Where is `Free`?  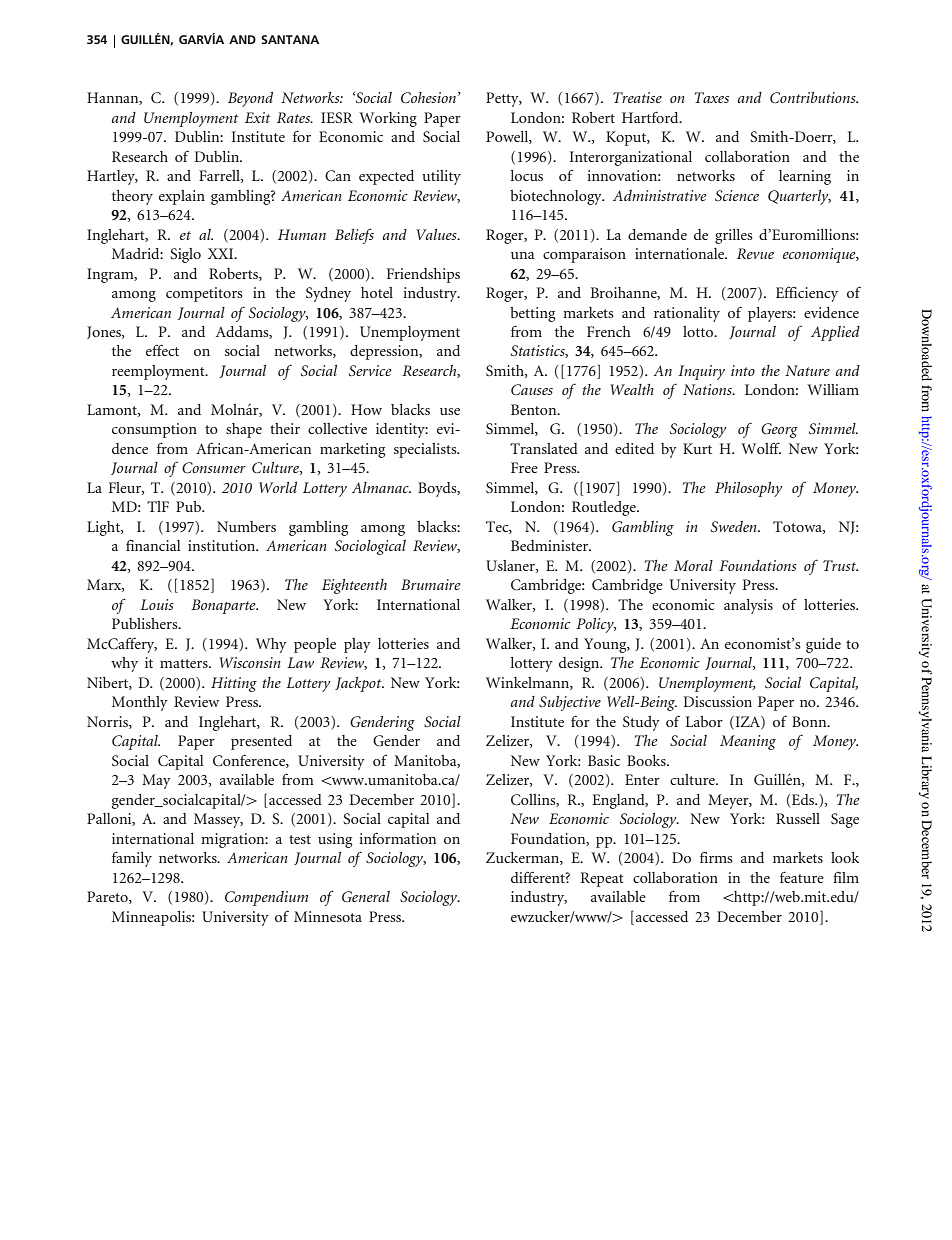
Free is located at coordinates (524, 467).
